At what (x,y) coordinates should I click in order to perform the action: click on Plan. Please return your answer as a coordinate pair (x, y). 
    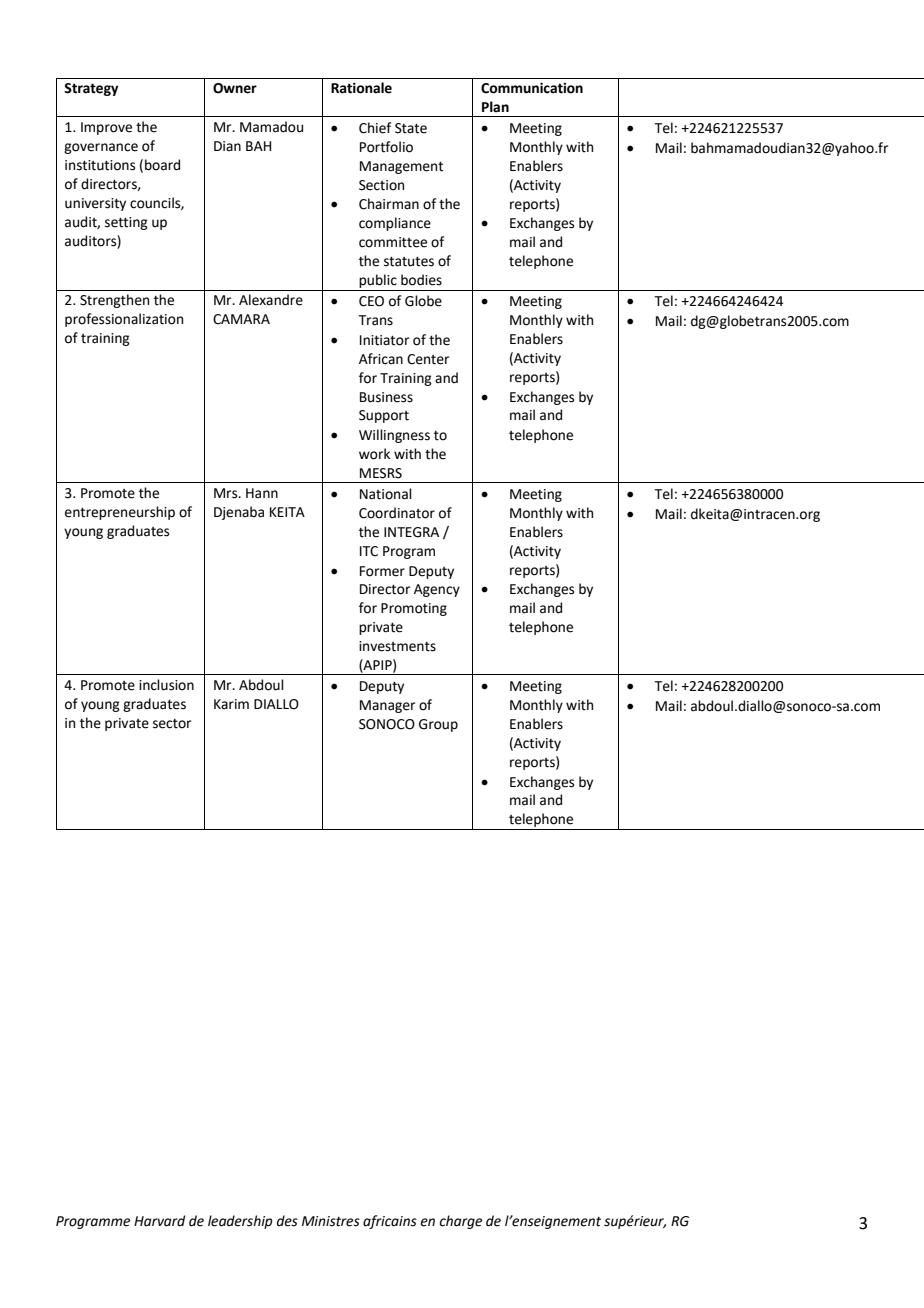
    Looking at the image, I should click on (495, 107).
